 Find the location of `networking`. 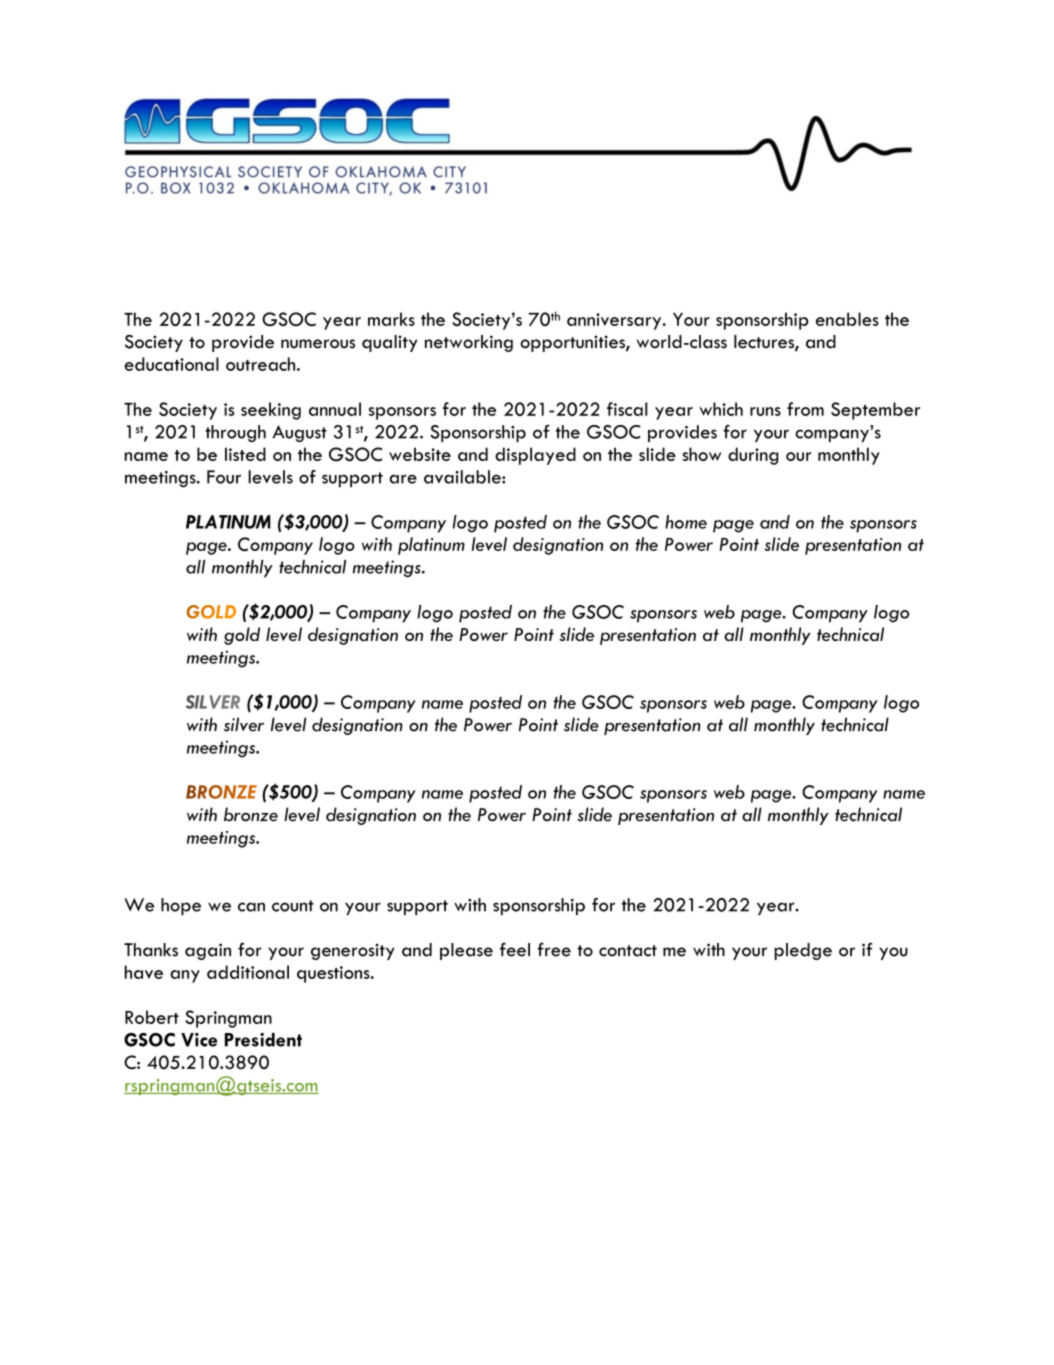

networking is located at coordinates (469, 343).
